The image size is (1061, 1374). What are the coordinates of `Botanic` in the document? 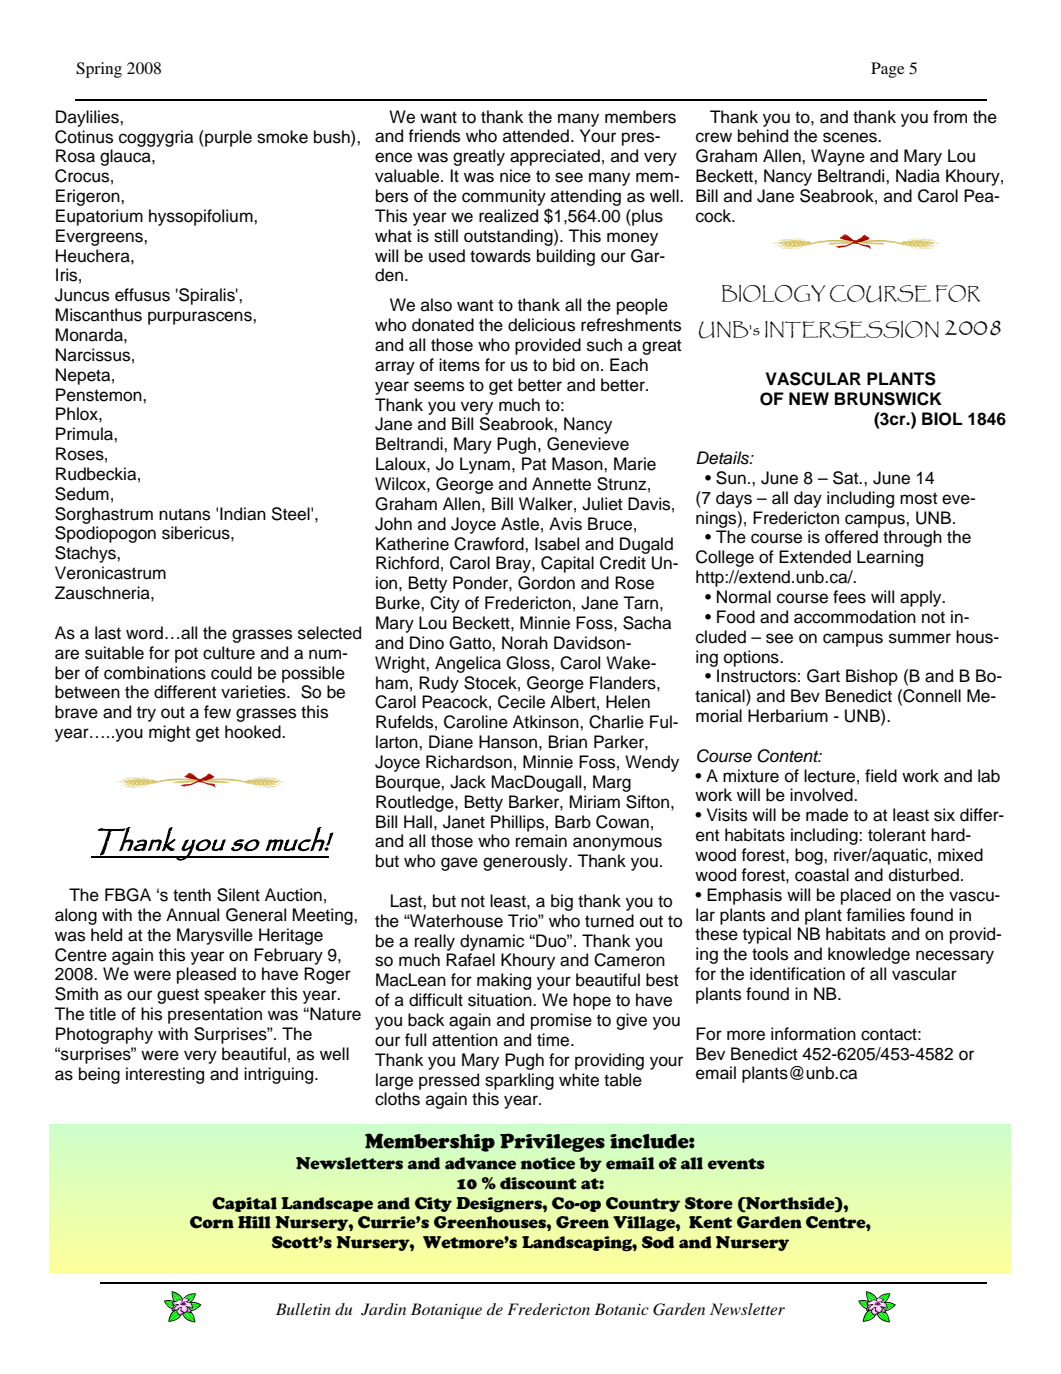 It's located at (621, 1309).
